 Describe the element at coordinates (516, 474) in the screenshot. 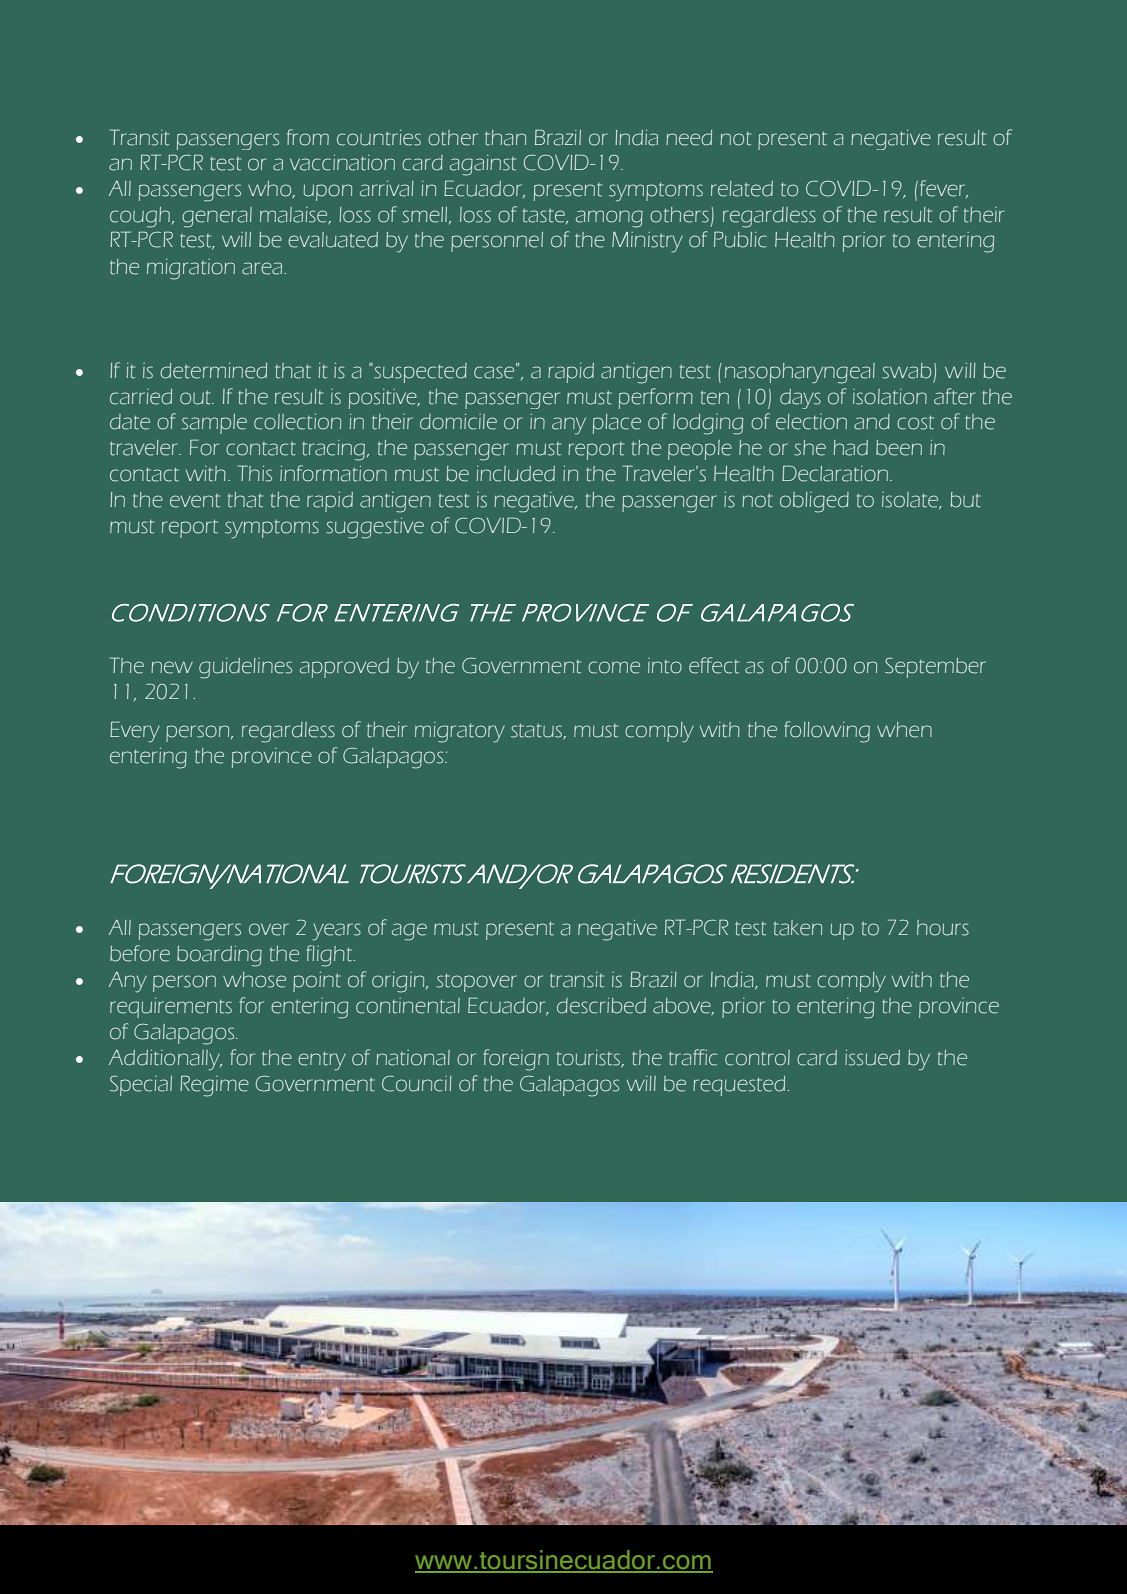

I see `included` at that location.
